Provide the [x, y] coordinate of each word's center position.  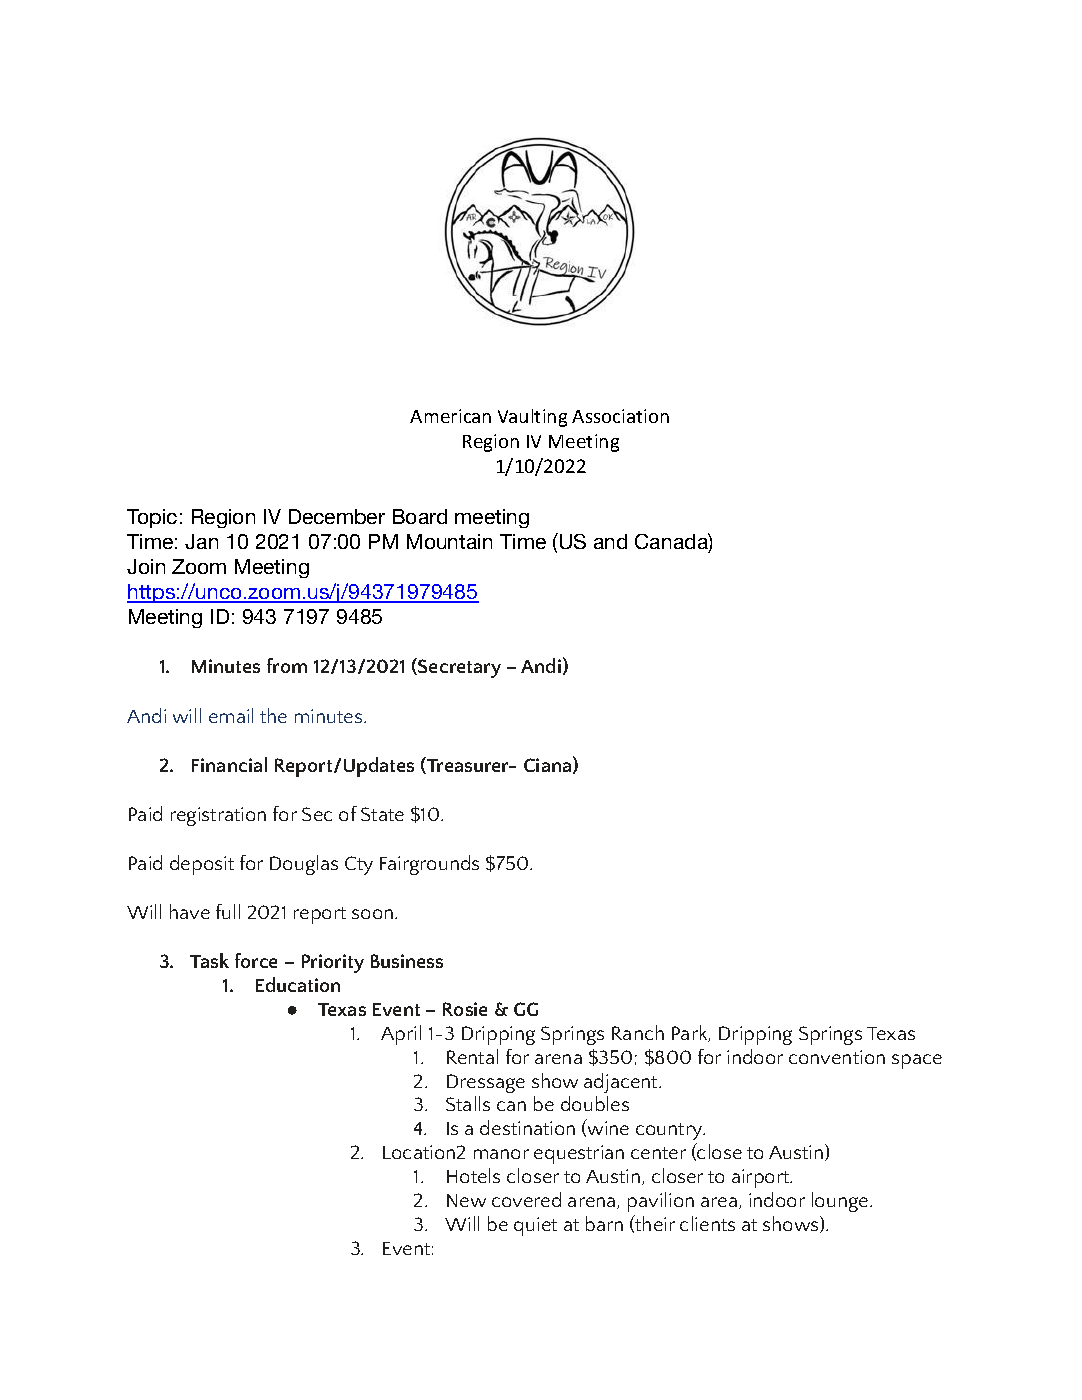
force [256, 960]
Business [407, 961]
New [466, 1200]
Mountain [449, 541]
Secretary [458, 668]
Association [620, 416]
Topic [152, 518]
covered [526, 1199]
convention [837, 1057]
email [231, 715]
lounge [841, 1202]
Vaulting [532, 418]
